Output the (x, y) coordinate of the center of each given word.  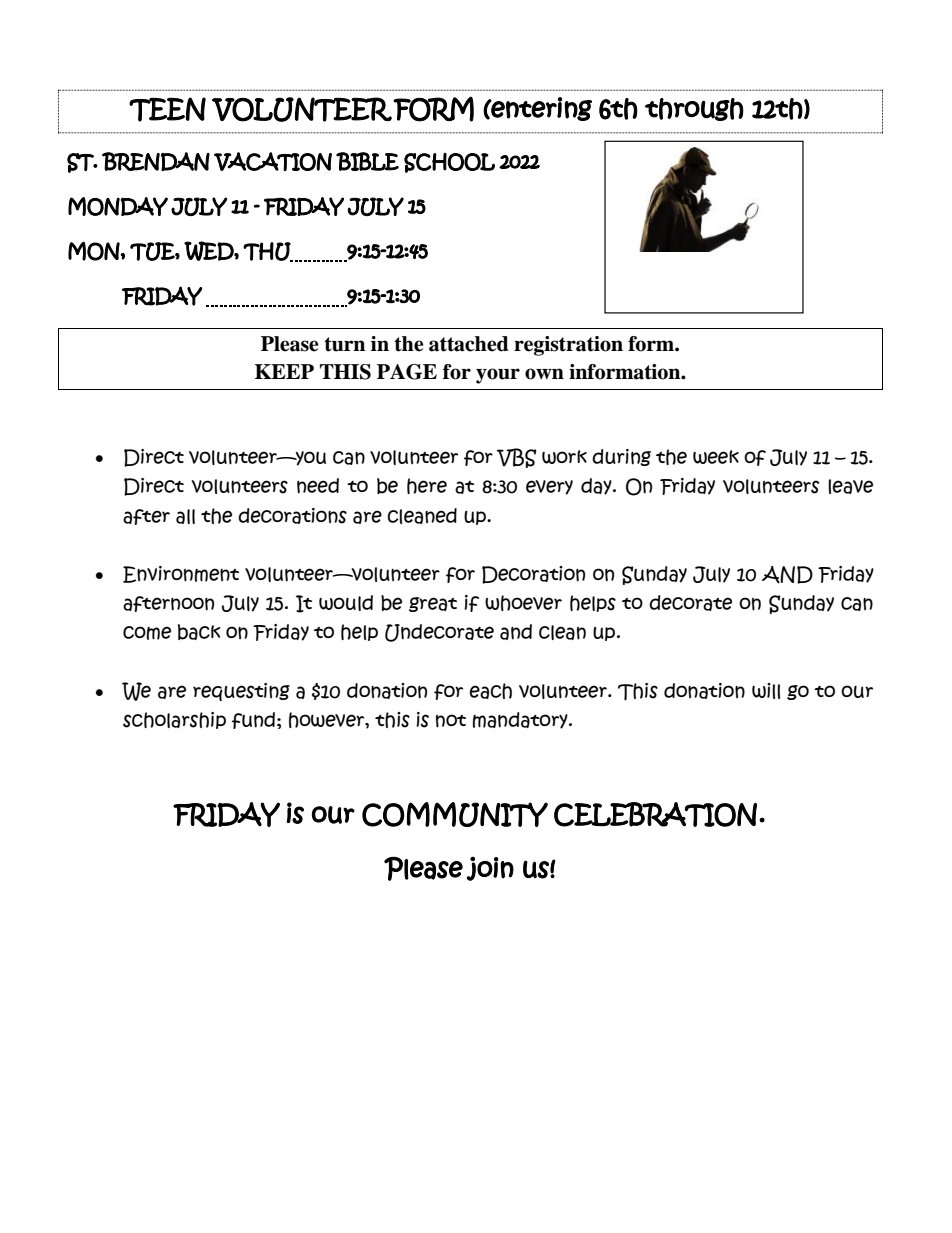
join (490, 868)
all (185, 516)
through (694, 109)
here (427, 486)
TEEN (167, 109)
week (716, 457)
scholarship (174, 720)
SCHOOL (449, 163)
